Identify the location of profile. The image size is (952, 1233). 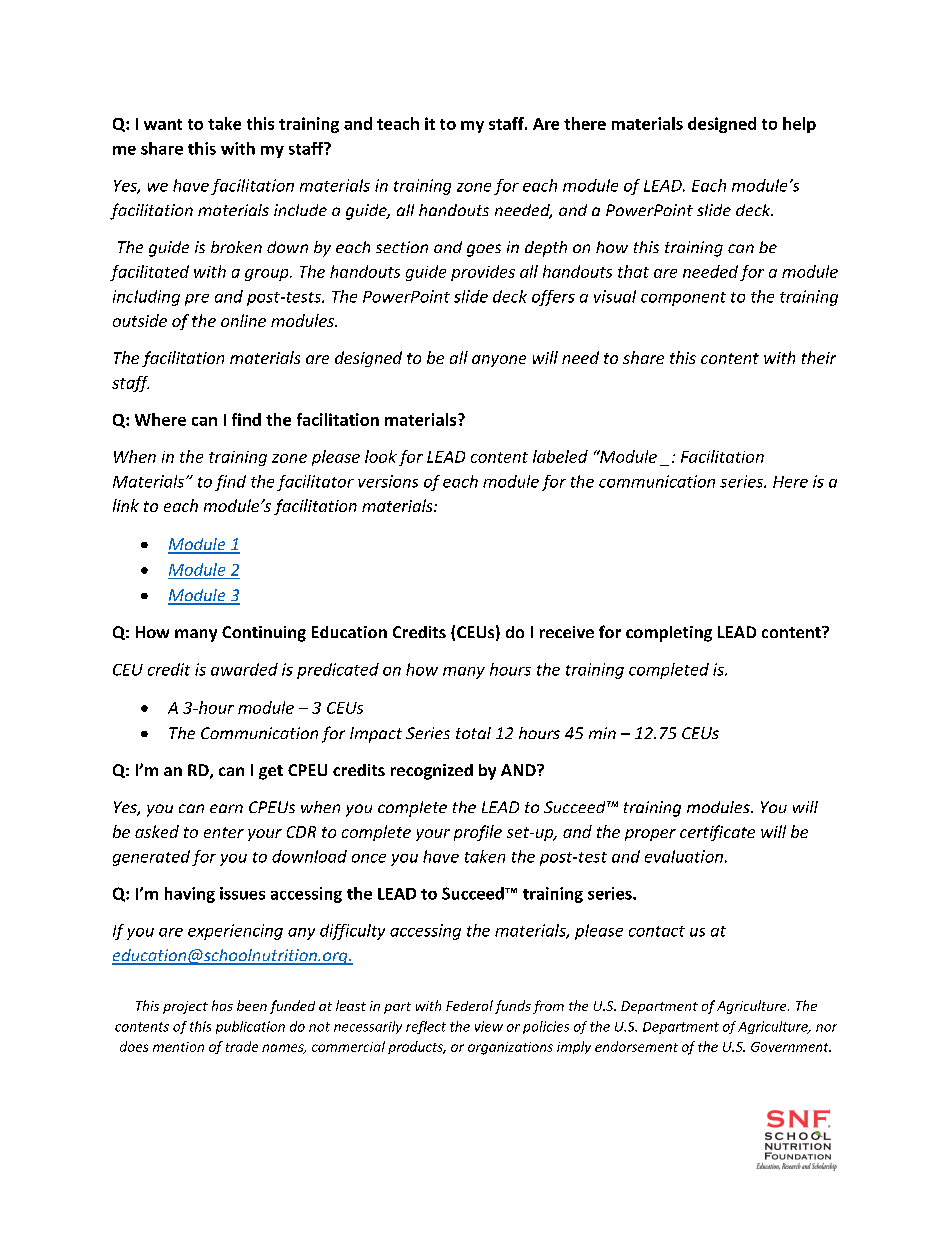
(478, 833).
